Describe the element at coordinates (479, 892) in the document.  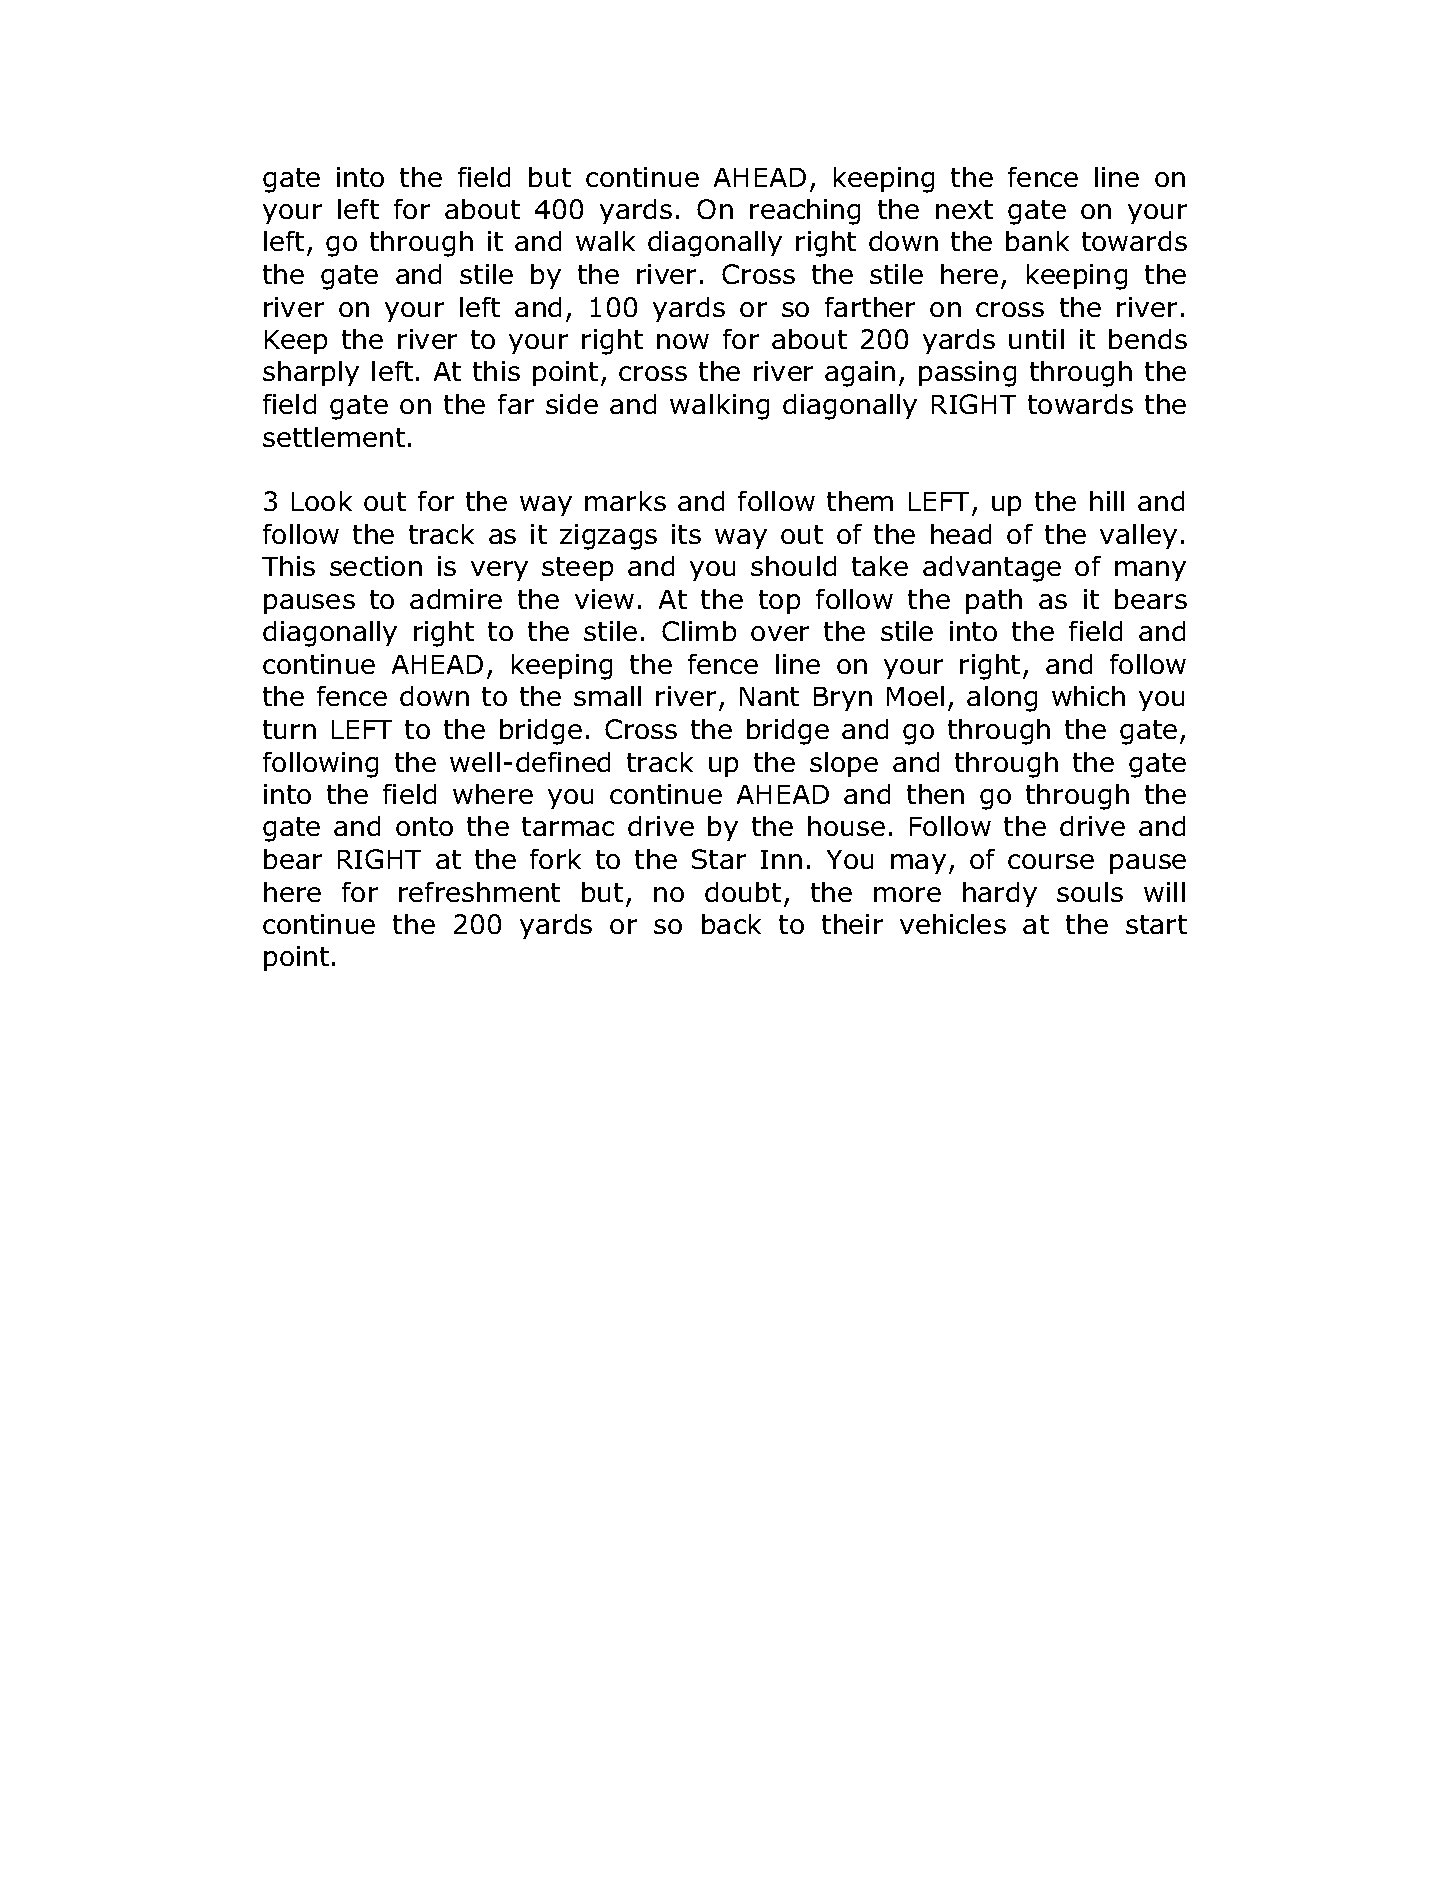
I see `refreshment` at that location.
